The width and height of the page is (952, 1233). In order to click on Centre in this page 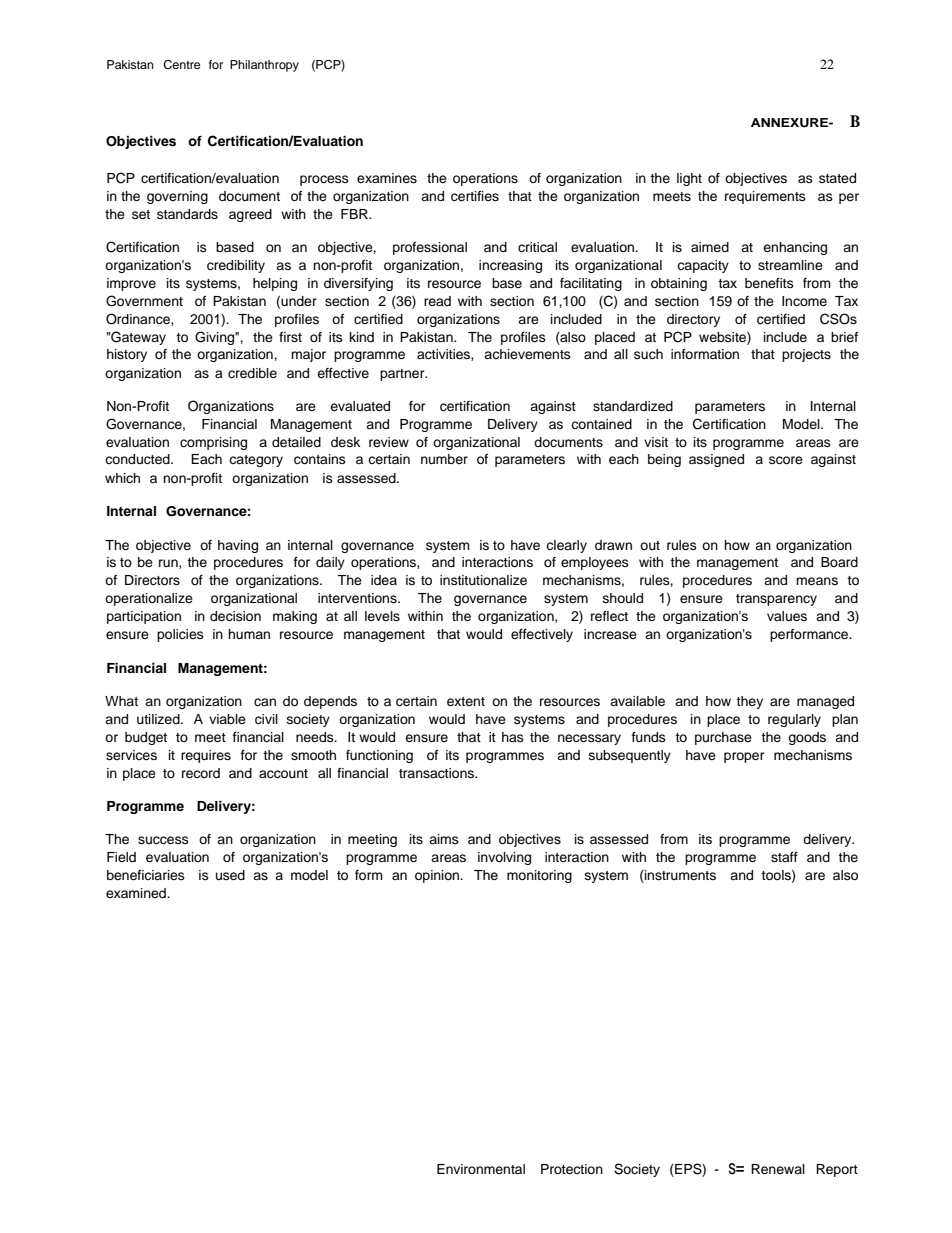, I will do `click(181, 65)`.
